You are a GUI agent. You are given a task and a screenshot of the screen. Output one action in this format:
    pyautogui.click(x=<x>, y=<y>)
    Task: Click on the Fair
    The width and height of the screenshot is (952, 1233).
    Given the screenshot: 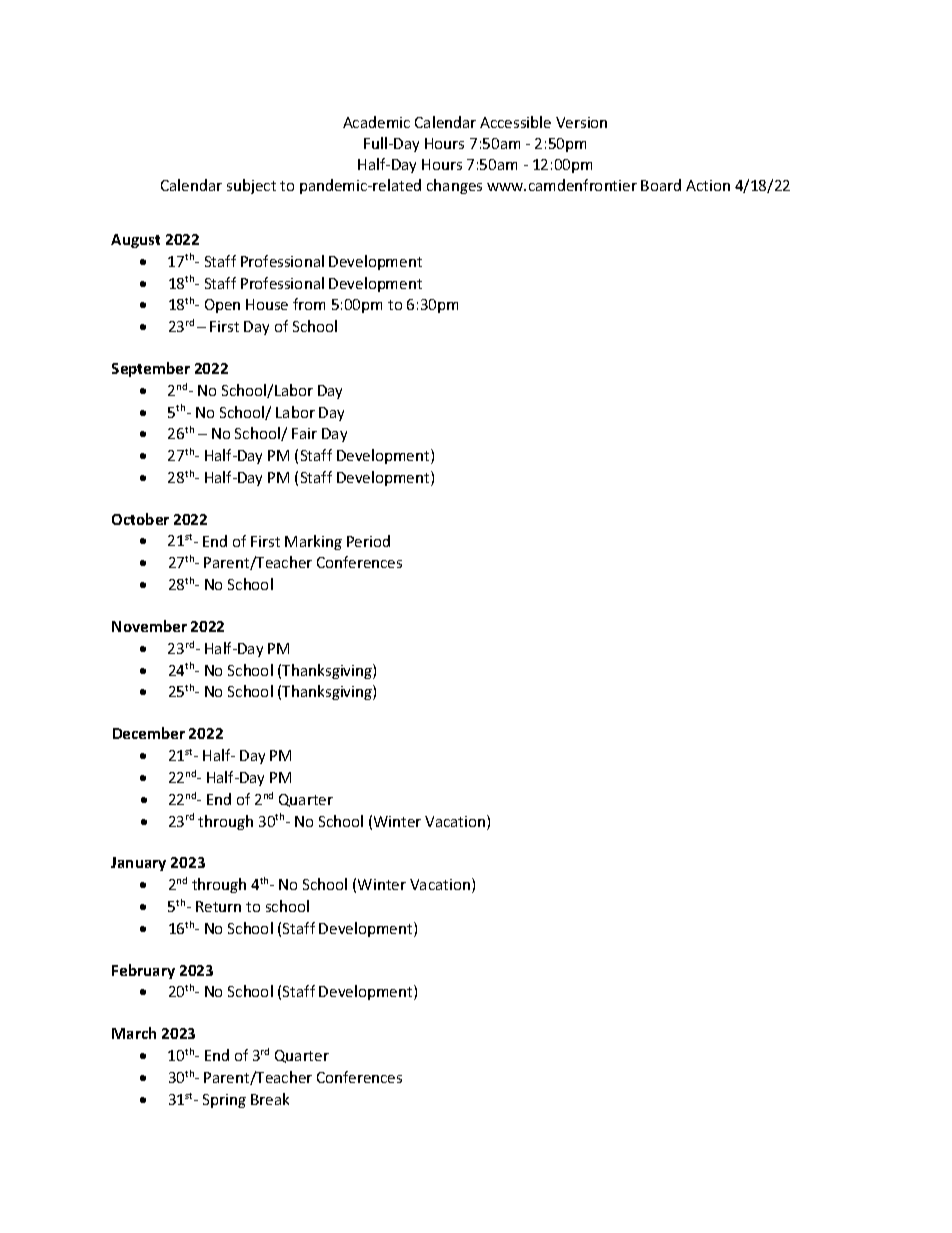 What is the action you would take?
    pyautogui.click(x=304, y=433)
